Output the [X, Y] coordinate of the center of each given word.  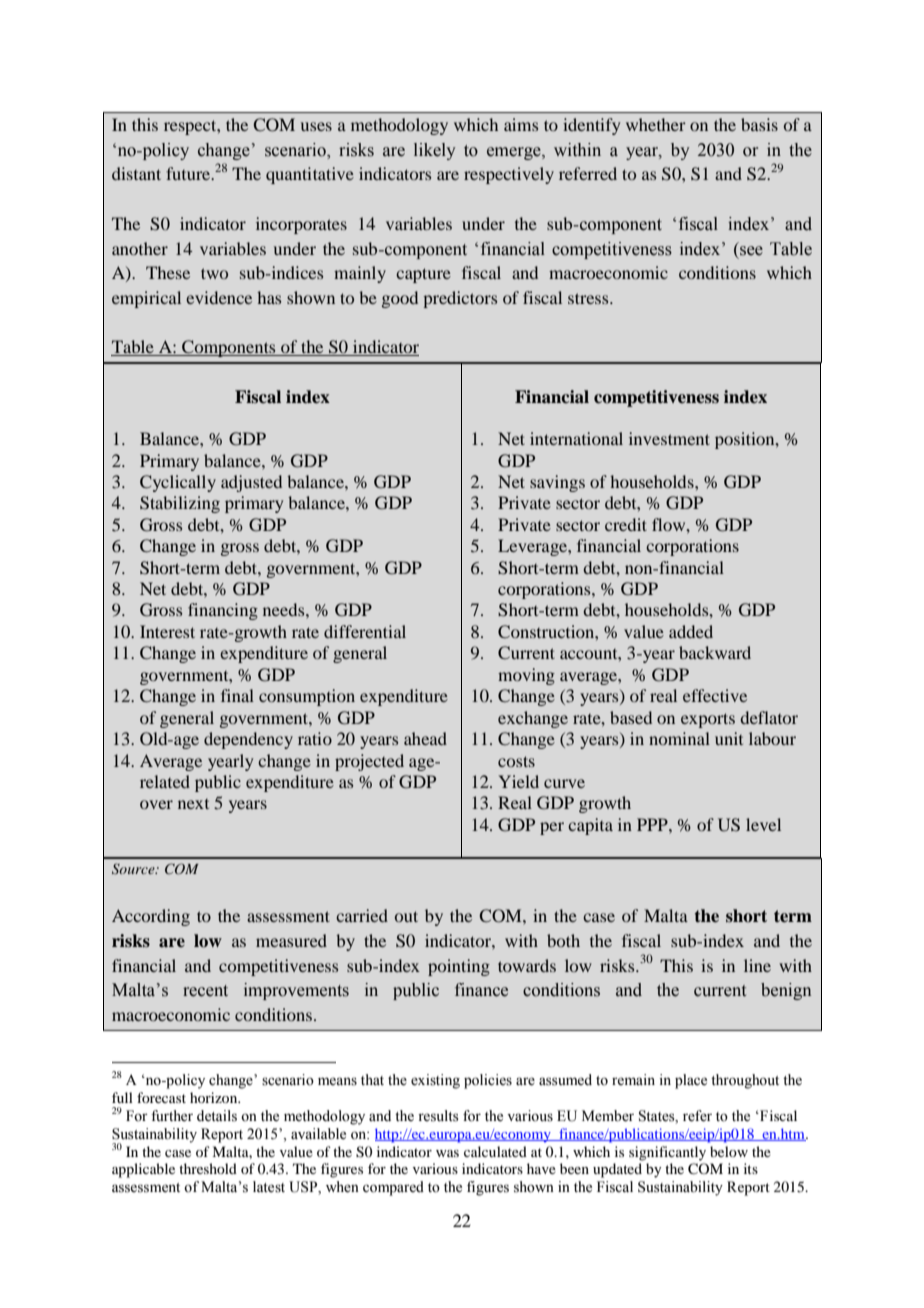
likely [435, 151]
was [447, 1153]
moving [526, 676]
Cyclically [178, 483]
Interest [167, 631]
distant [136, 173]
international [576, 438]
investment [669, 438]
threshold [208, 1168]
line [757, 965]
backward [715, 652]
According [151, 917]
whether [656, 124]
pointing [459, 967]
